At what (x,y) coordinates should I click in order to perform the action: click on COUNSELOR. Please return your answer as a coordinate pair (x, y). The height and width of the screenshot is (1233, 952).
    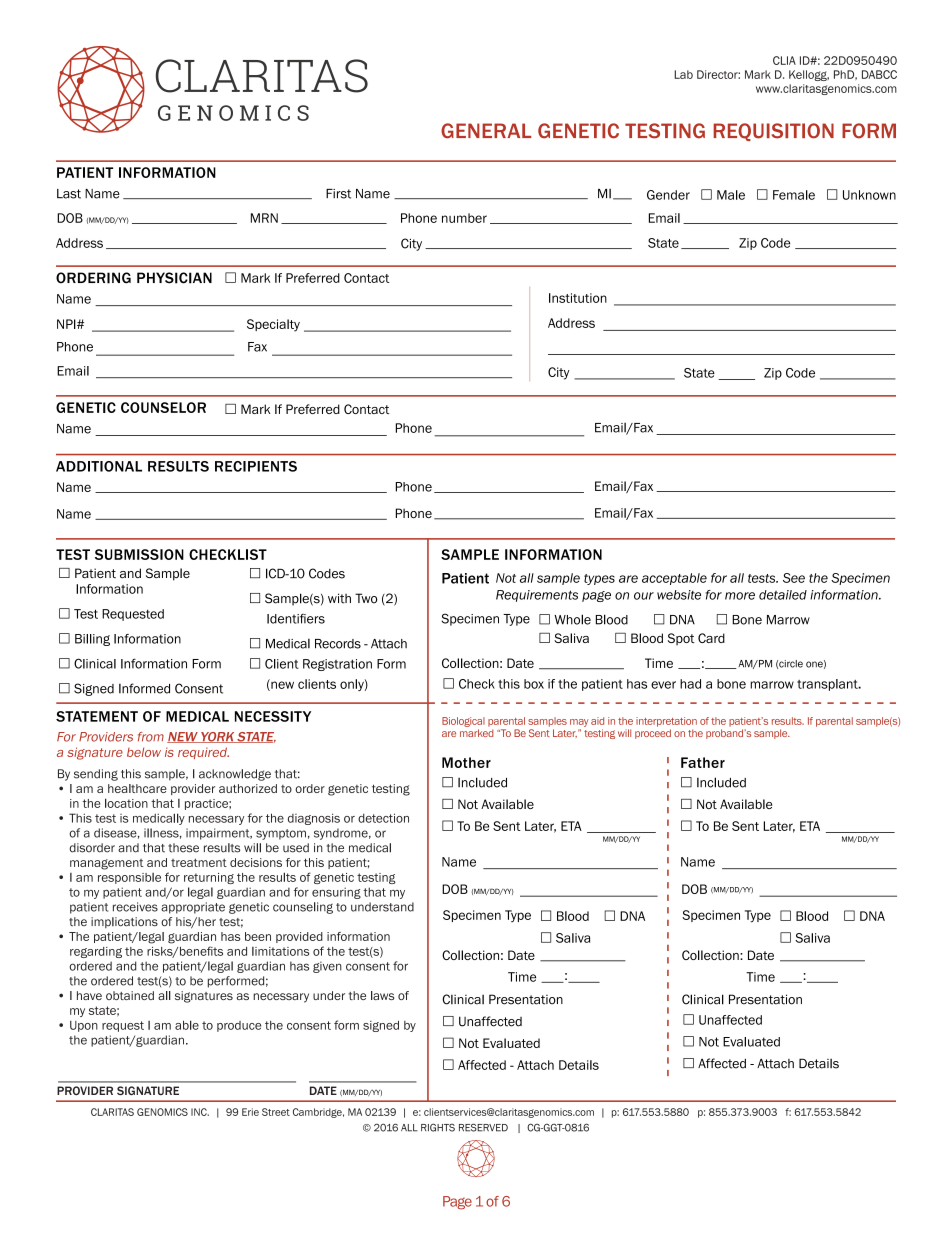
    Looking at the image, I should click on (163, 407).
